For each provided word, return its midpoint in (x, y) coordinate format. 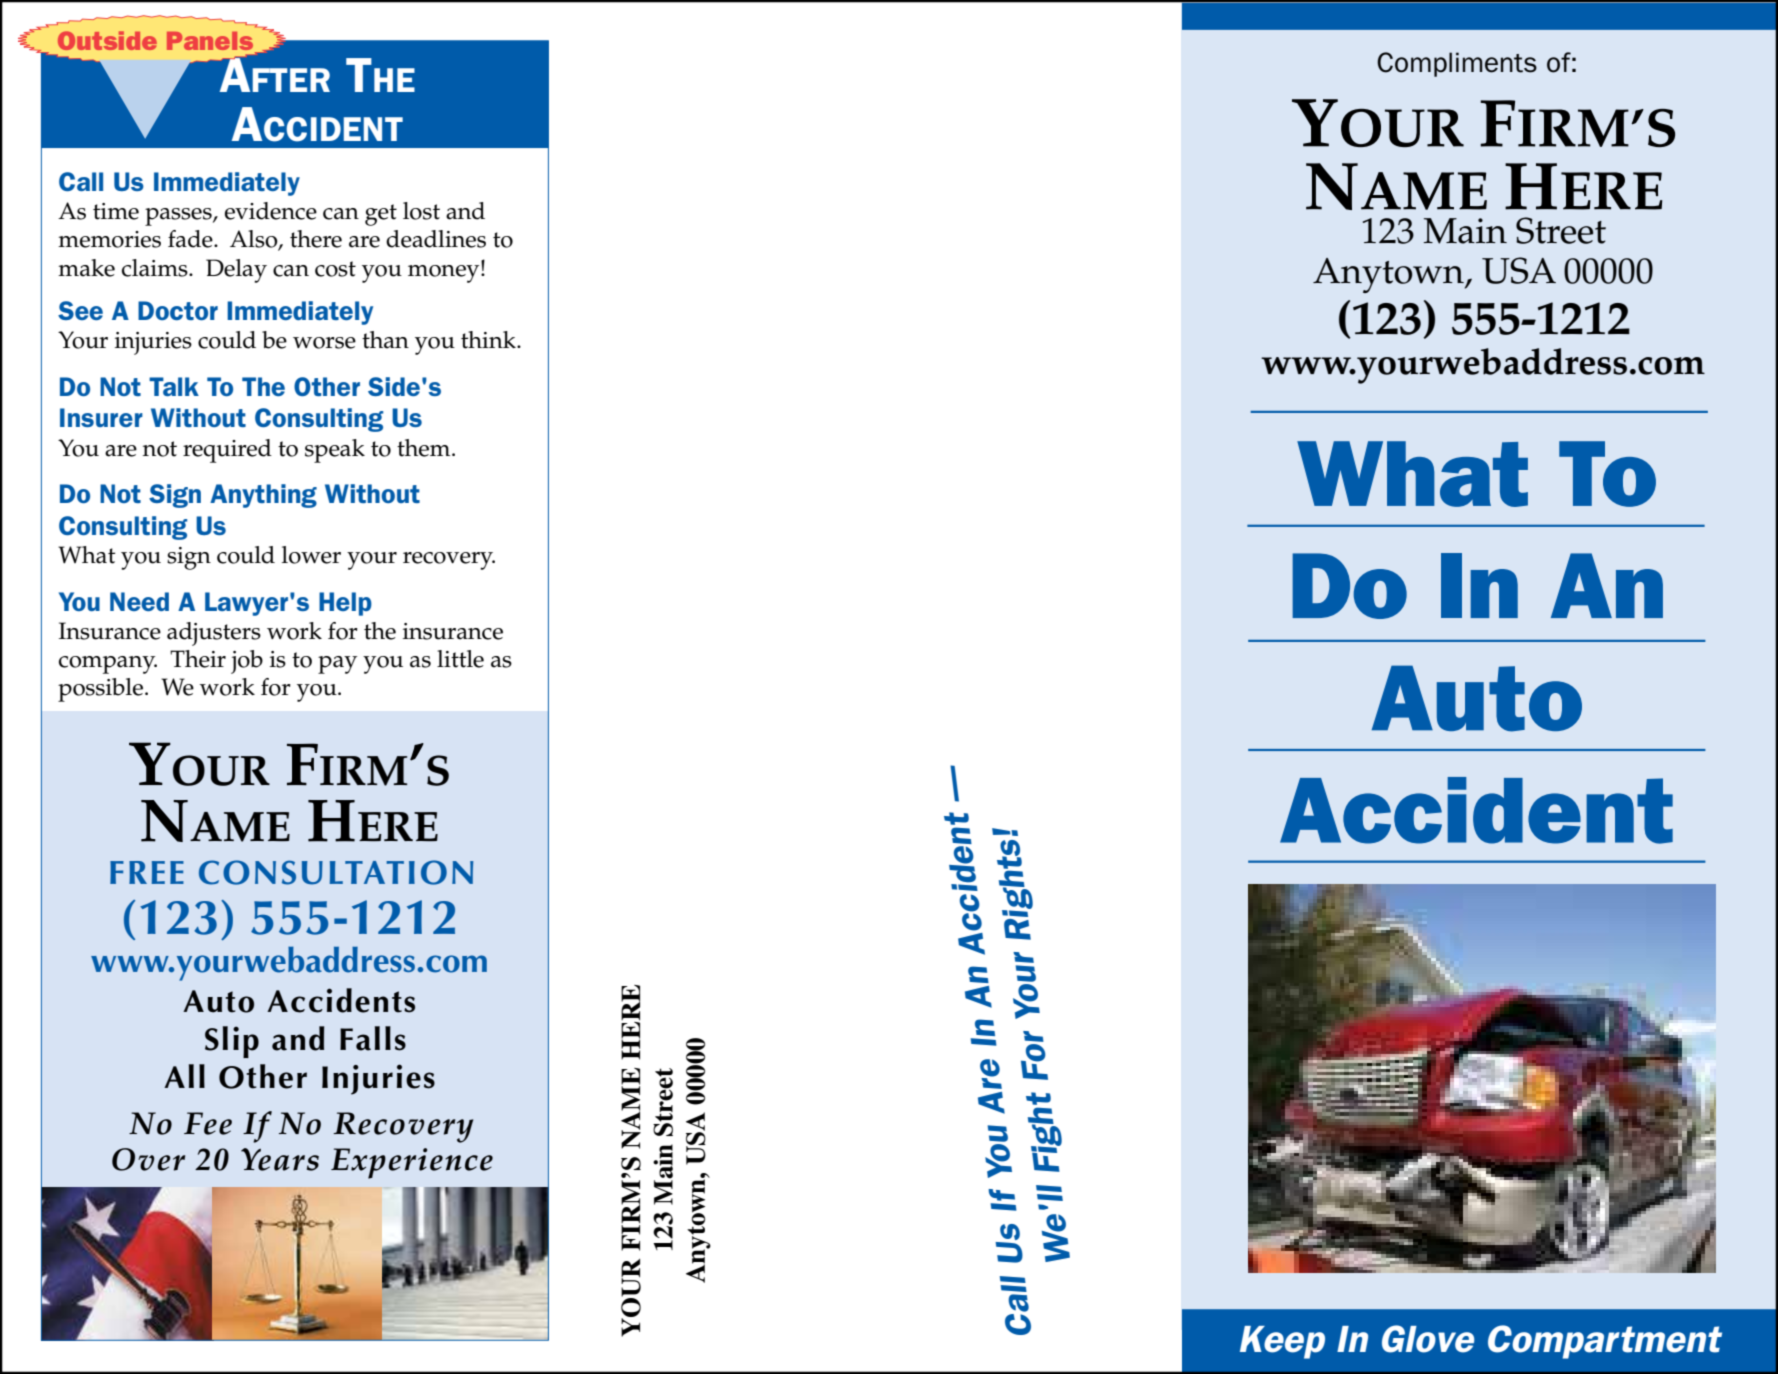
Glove (1428, 1339)
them (425, 448)
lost (421, 211)
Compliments (1457, 64)
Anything (263, 496)
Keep (1282, 1342)
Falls (373, 1038)
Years (280, 1159)
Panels (210, 41)
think (489, 340)
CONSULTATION (336, 872)
